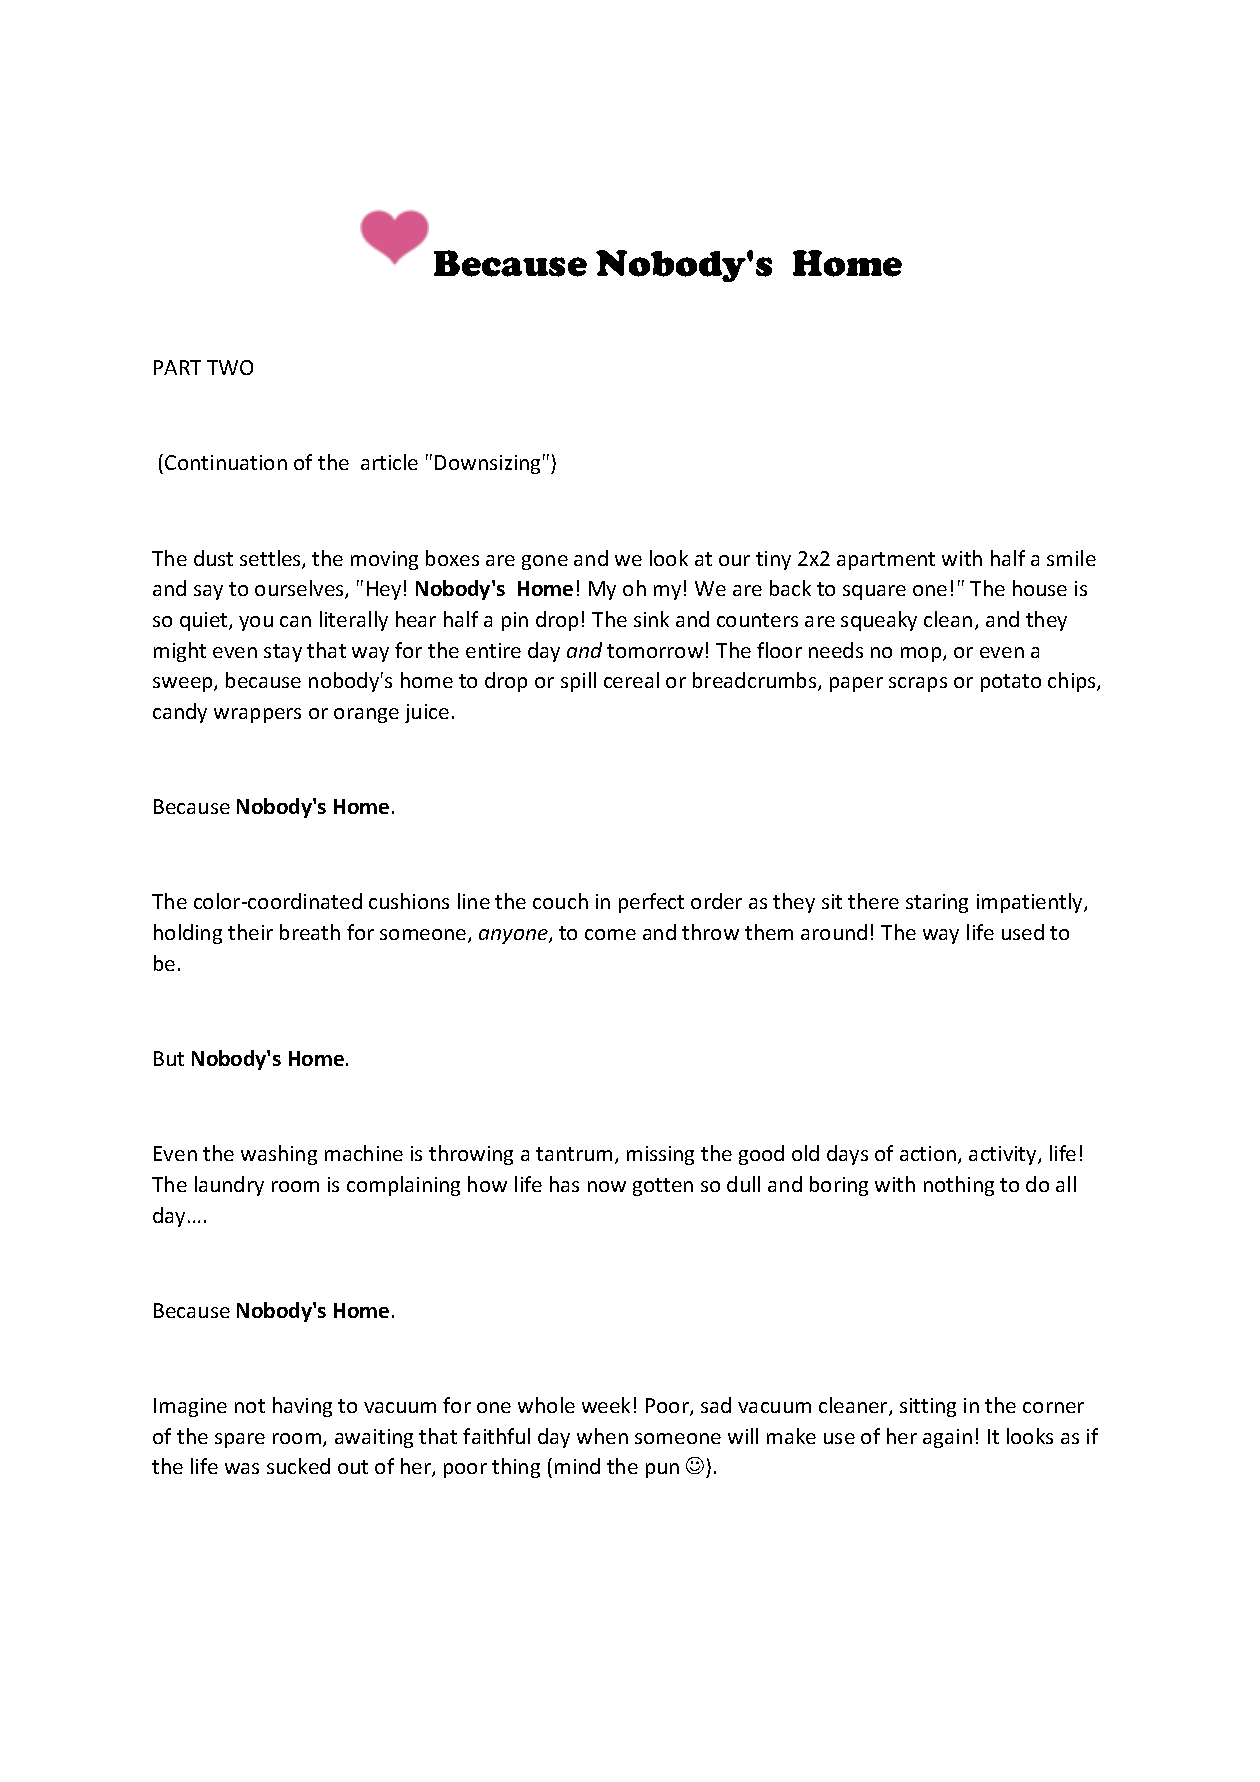 Image resolution: width=1260 pixels, height=1782 pixels. Describe the element at coordinates (487, 464) in the page. I see `Downsizing` at that location.
